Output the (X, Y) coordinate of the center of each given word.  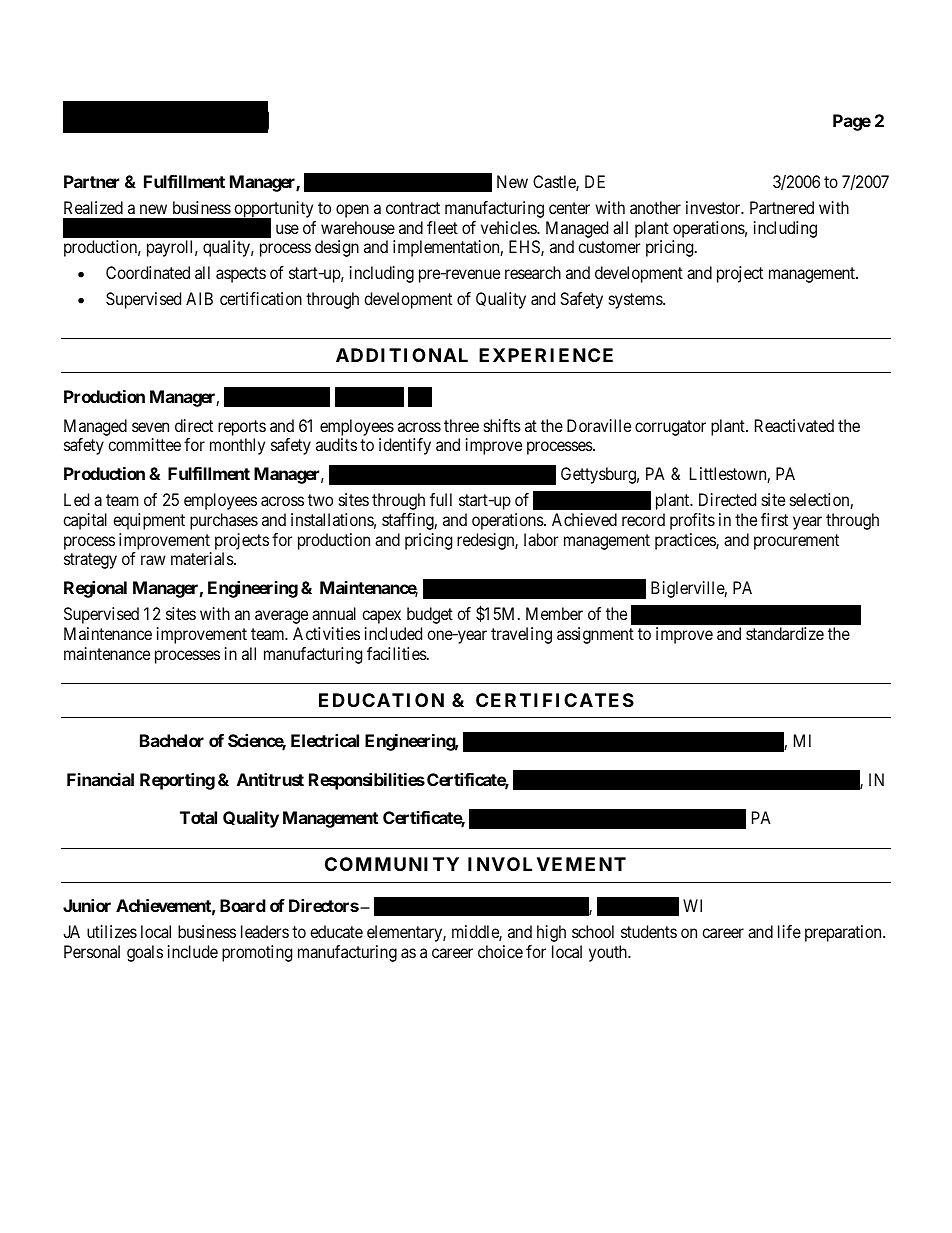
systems (636, 301)
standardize (785, 633)
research (533, 272)
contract (413, 208)
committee (144, 444)
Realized (93, 207)
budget (430, 615)
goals (145, 953)
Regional (95, 589)
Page (852, 122)
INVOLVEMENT (547, 864)
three (461, 425)
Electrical (325, 740)
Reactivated (794, 425)
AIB (199, 298)
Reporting (177, 781)
